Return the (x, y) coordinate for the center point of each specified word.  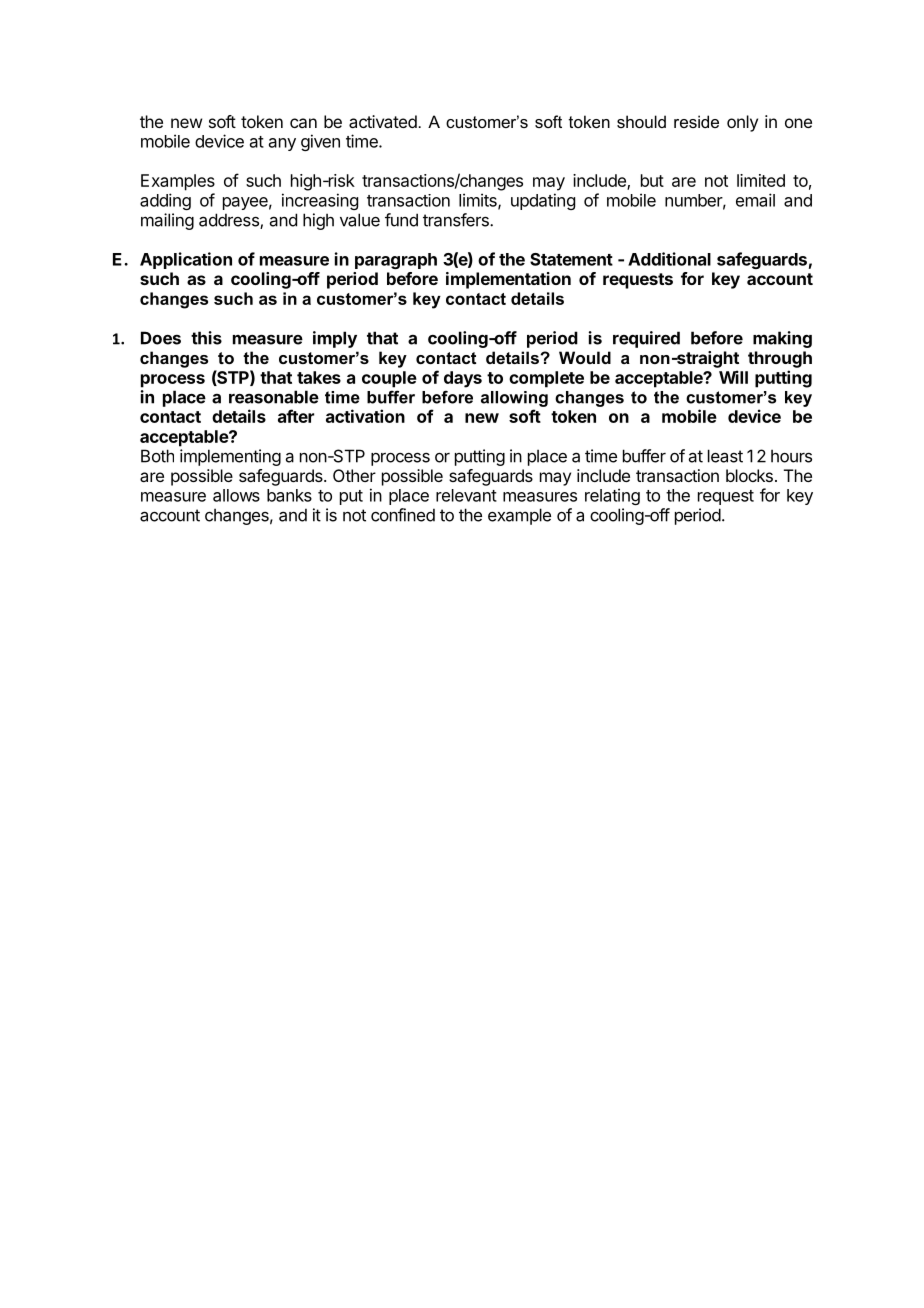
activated (383, 121)
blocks (749, 475)
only (742, 123)
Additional (669, 259)
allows (236, 495)
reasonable (274, 397)
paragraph (396, 261)
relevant (466, 495)
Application (186, 260)
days (463, 379)
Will (733, 377)
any (282, 144)
